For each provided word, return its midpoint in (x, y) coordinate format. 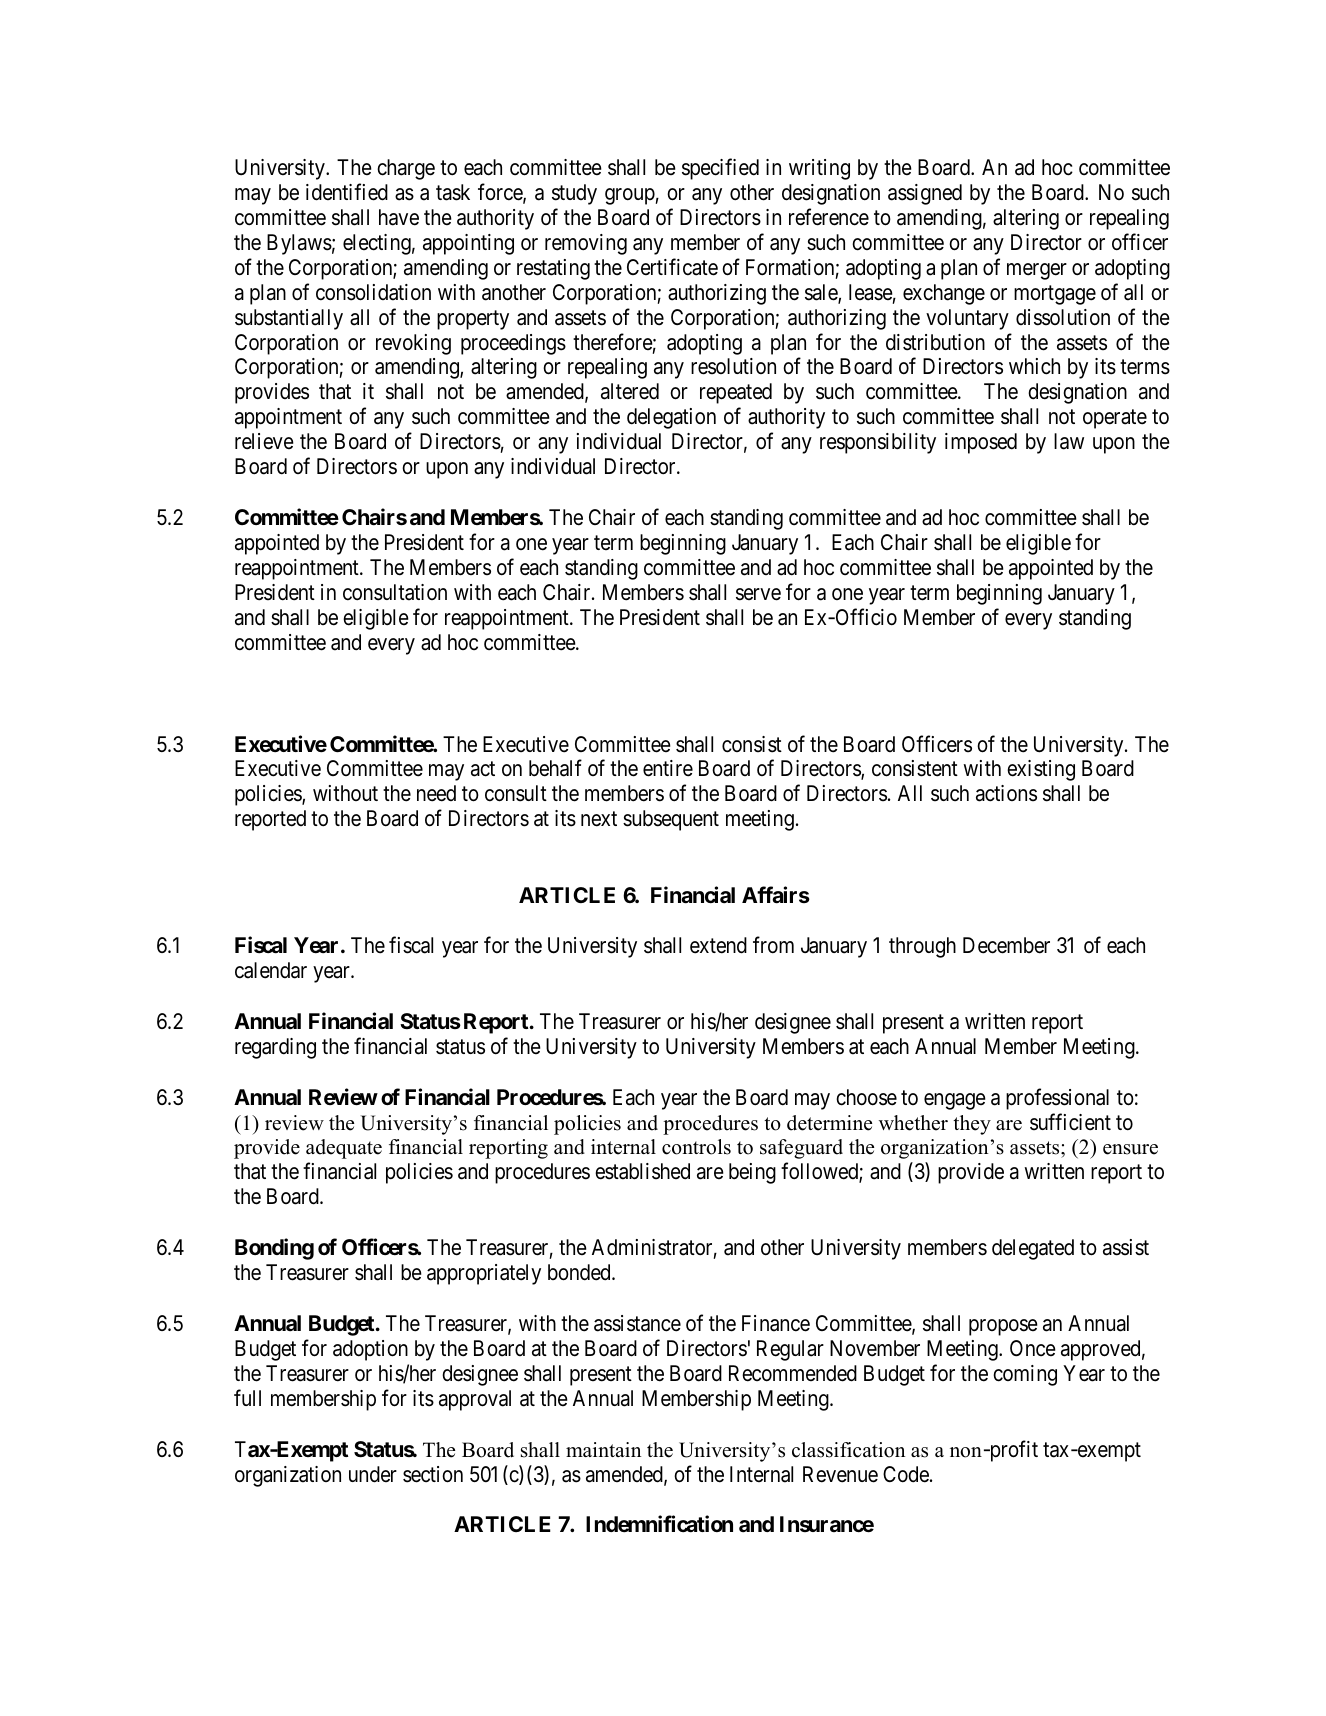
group (630, 196)
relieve (264, 441)
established (642, 1171)
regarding (275, 1048)
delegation (671, 418)
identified (347, 192)
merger (1037, 271)
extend (718, 945)
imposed (981, 443)
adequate (344, 1149)
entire (668, 768)
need (436, 793)
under (373, 1474)
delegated (1033, 1249)
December (1006, 945)
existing (1041, 770)
